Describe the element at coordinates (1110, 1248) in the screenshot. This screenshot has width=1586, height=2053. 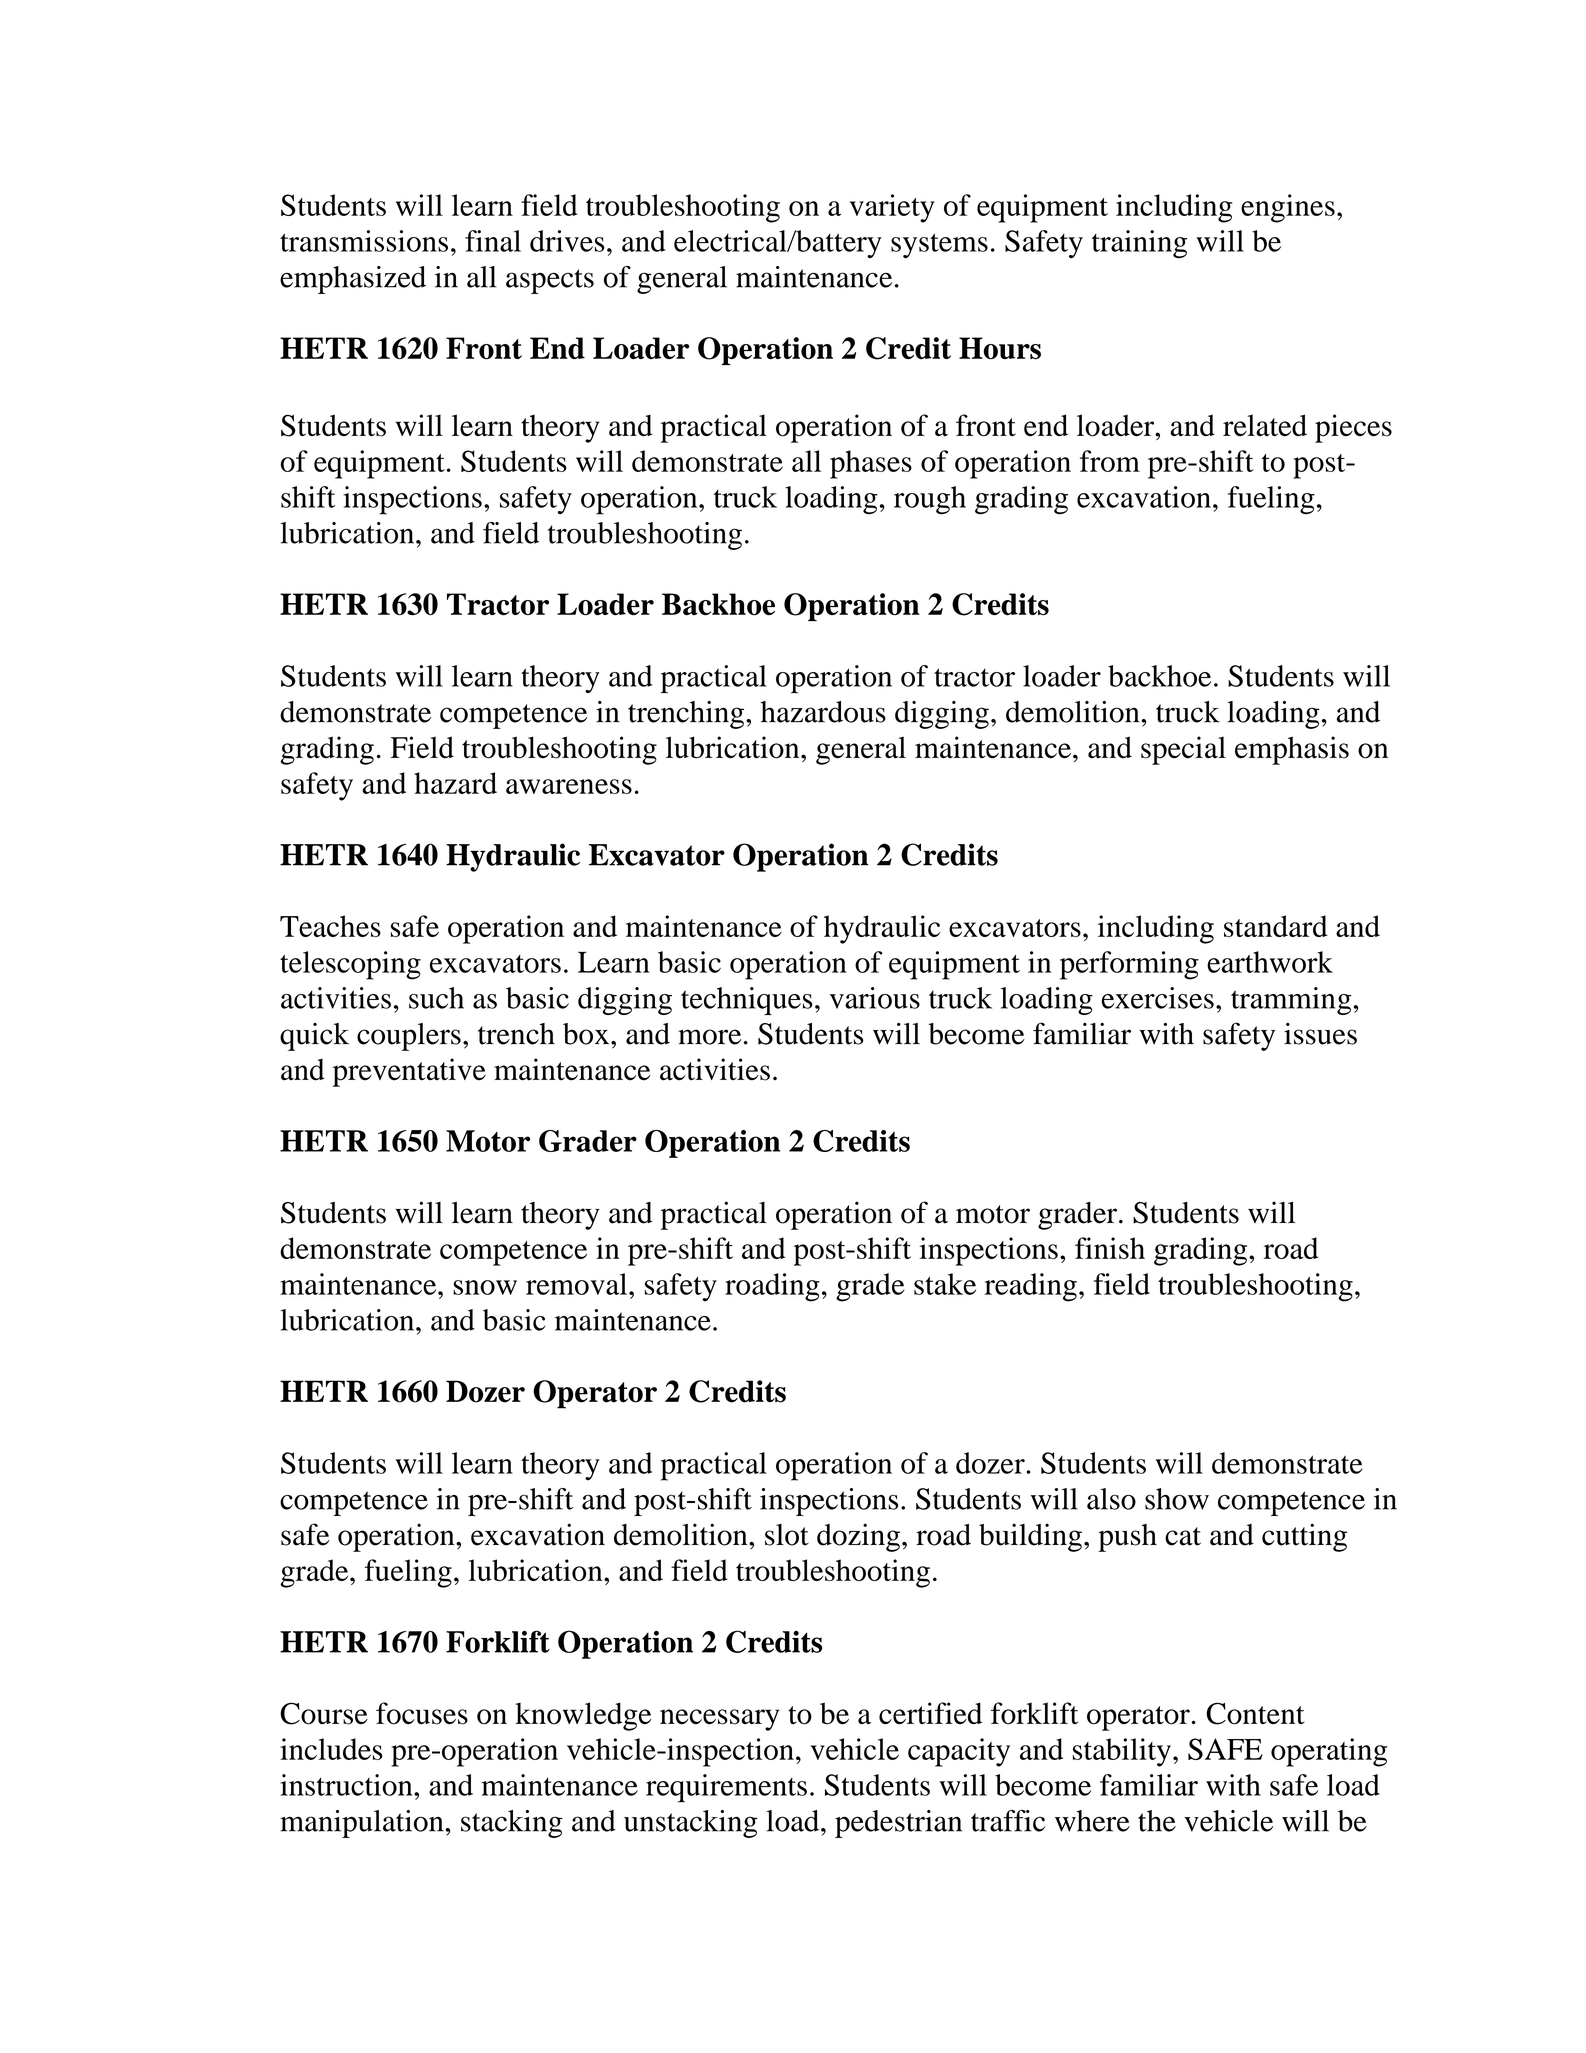
I see `finish` at that location.
